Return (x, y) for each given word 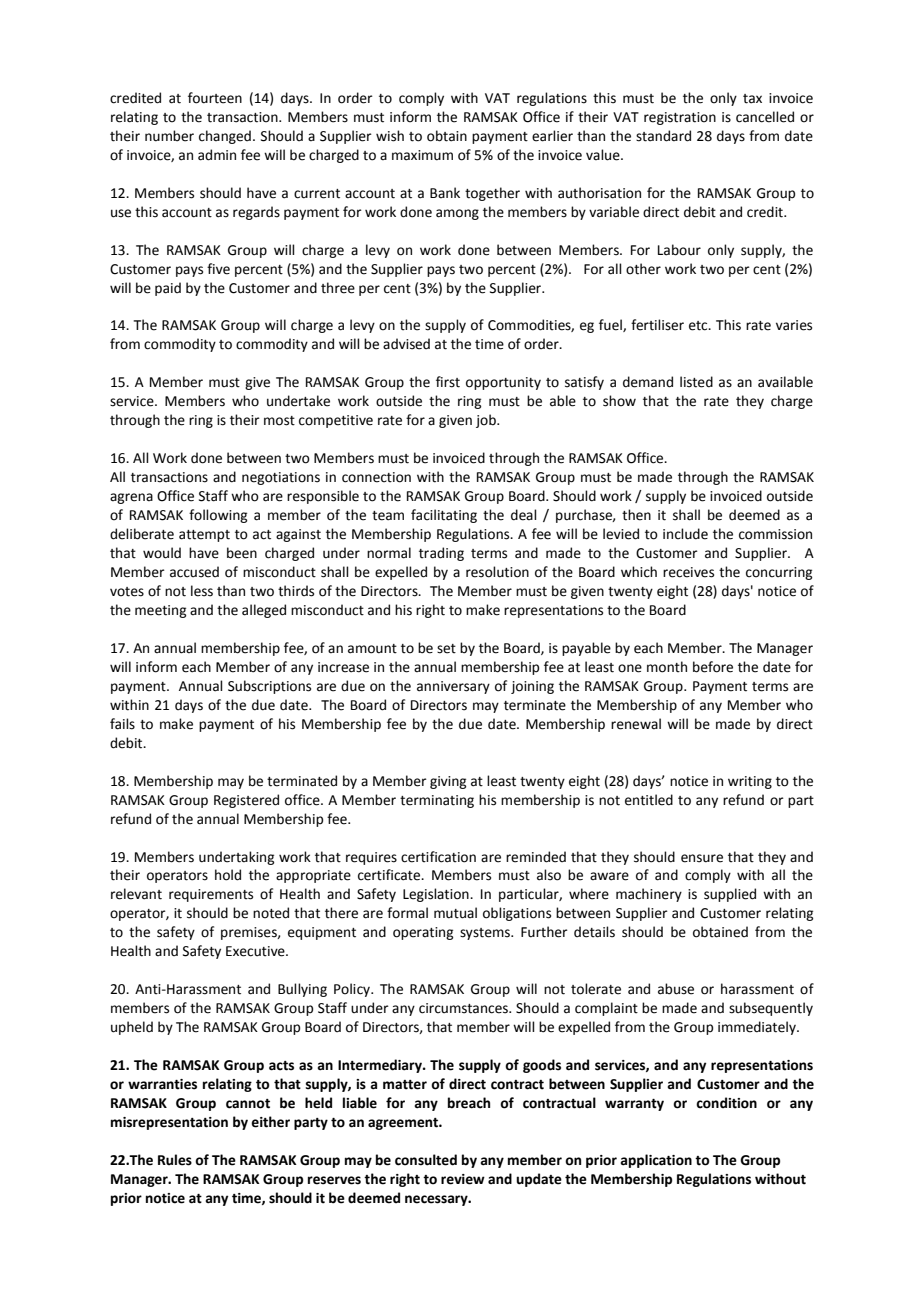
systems (486, 934)
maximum (422, 155)
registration (680, 118)
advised (406, 344)
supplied (730, 895)
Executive (256, 951)
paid (168, 289)
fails (122, 724)
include (685, 534)
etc (699, 326)
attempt (204, 536)
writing (750, 782)
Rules (175, 1160)
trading (441, 554)
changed (225, 137)
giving (448, 782)
